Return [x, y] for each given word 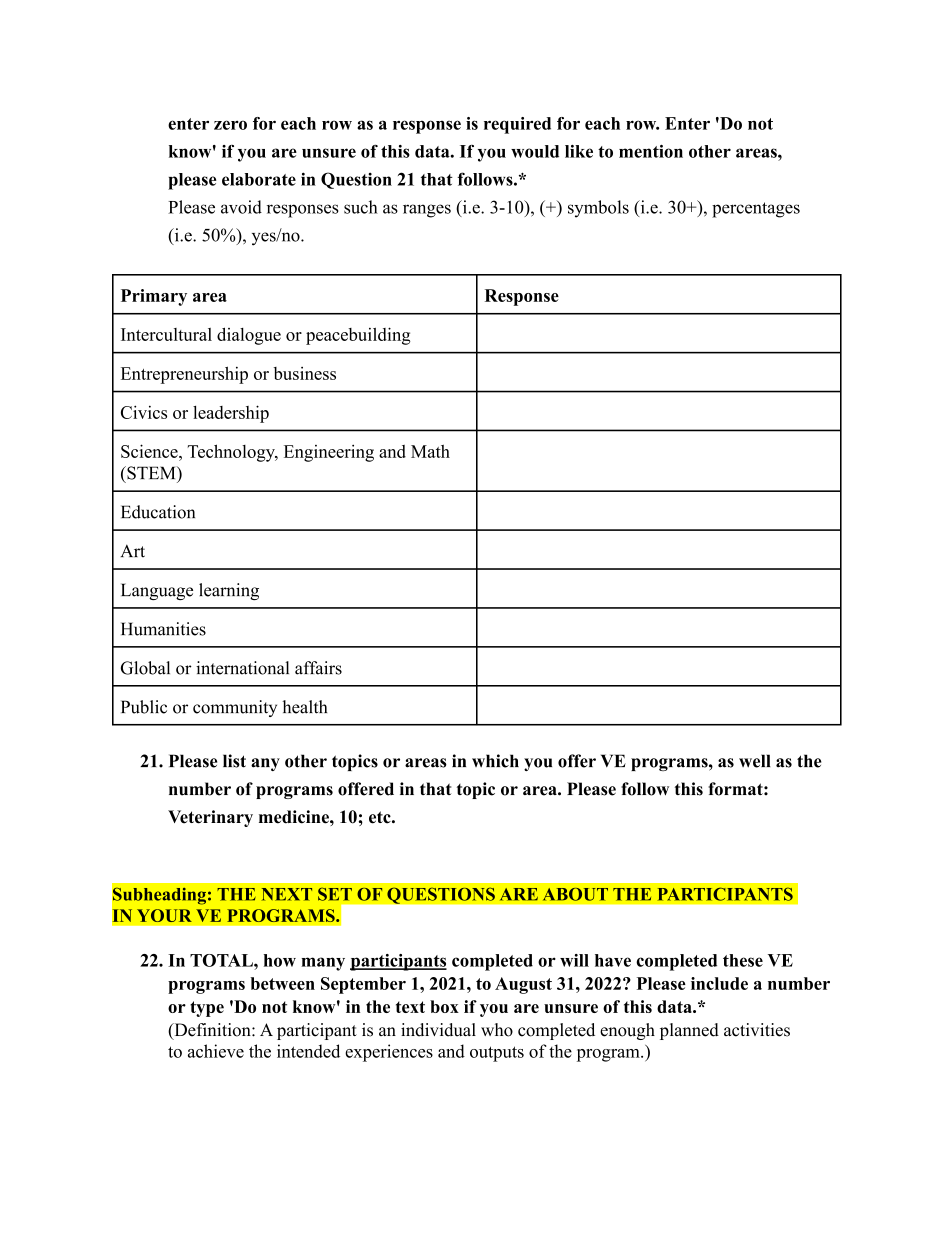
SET [335, 894]
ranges [427, 211]
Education [158, 512]
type [207, 1009]
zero [230, 125]
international [242, 668]
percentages [756, 210]
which [495, 761]
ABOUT [575, 894]
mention [651, 151]
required [517, 125]
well [755, 761]
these [743, 960]
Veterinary [210, 818]
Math [430, 451]
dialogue [249, 336]
